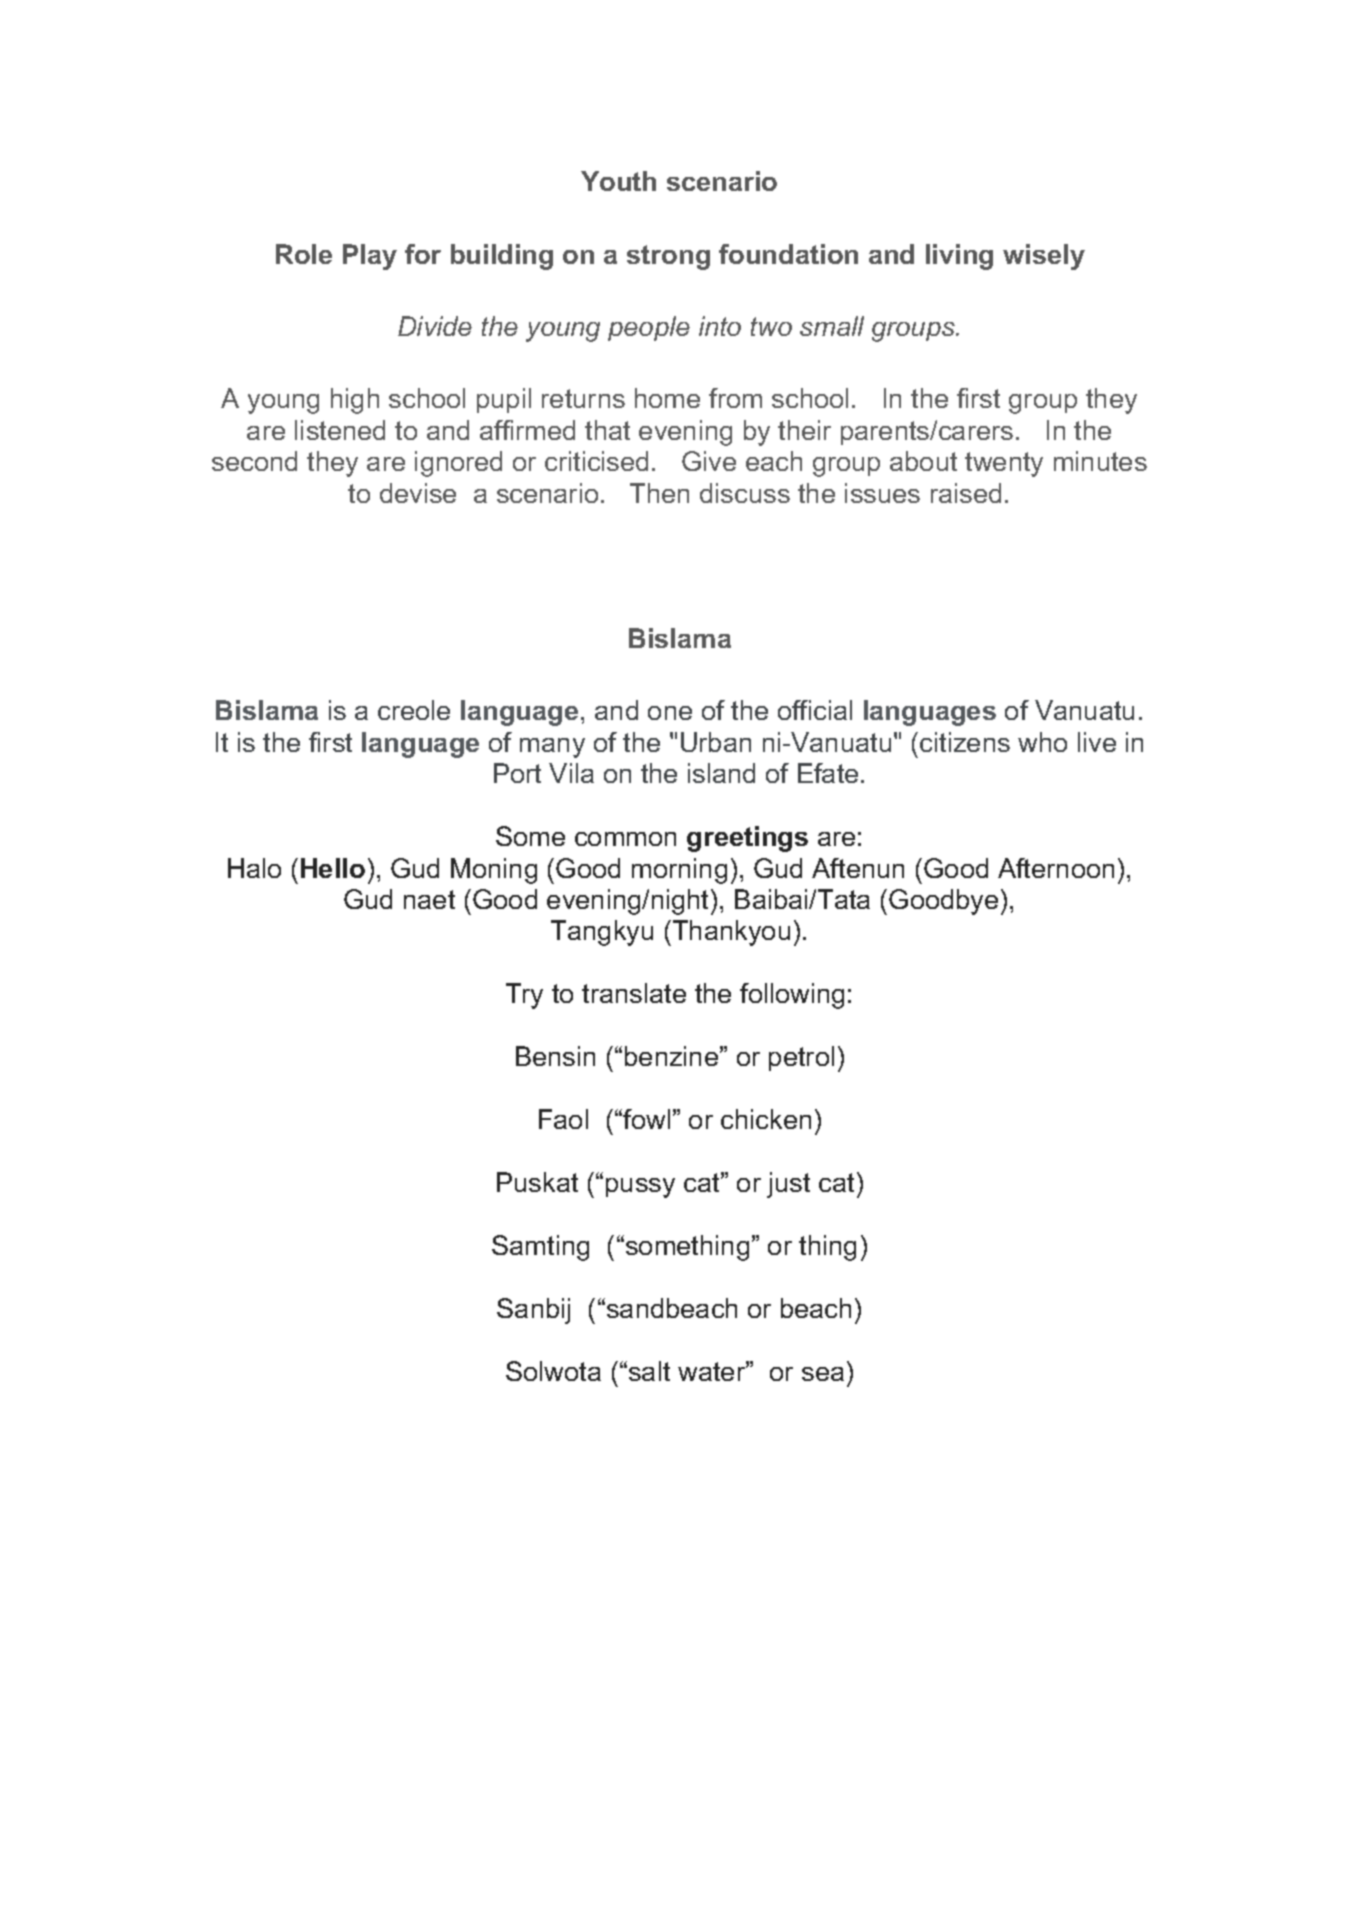 This screenshot has width=1356, height=1918. Describe the element at coordinates (659, 493) in the screenshot. I see `Then` at that location.
